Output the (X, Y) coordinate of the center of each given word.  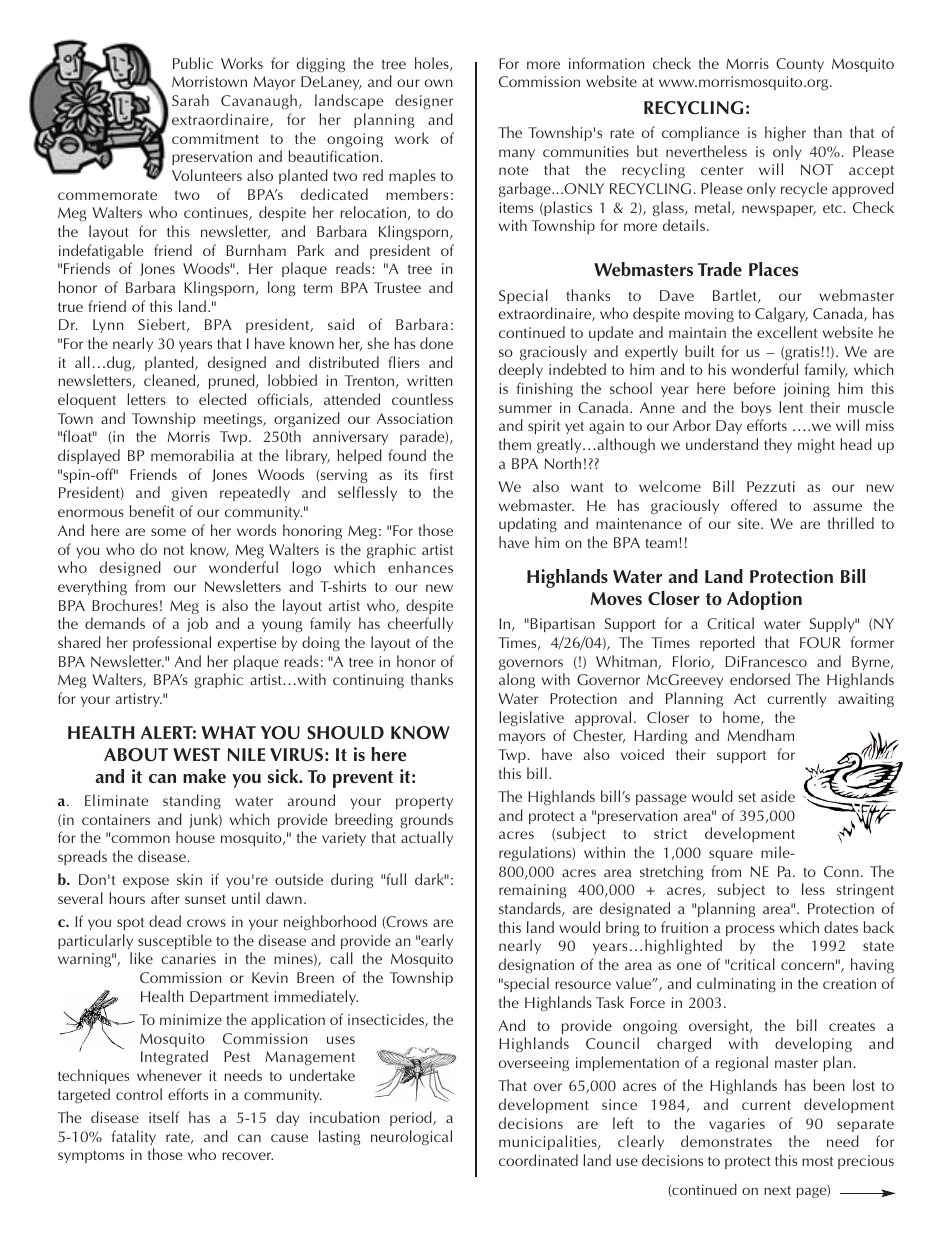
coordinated (538, 1160)
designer (424, 102)
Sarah (190, 100)
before (755, 388)
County (800, 65)
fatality (134, 1137)
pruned (233, 381)
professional (172, 643)
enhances (420, 567)
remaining (533, 891)
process (750, 930)
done (436, 343)
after (165, 898)
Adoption (764, 600)
